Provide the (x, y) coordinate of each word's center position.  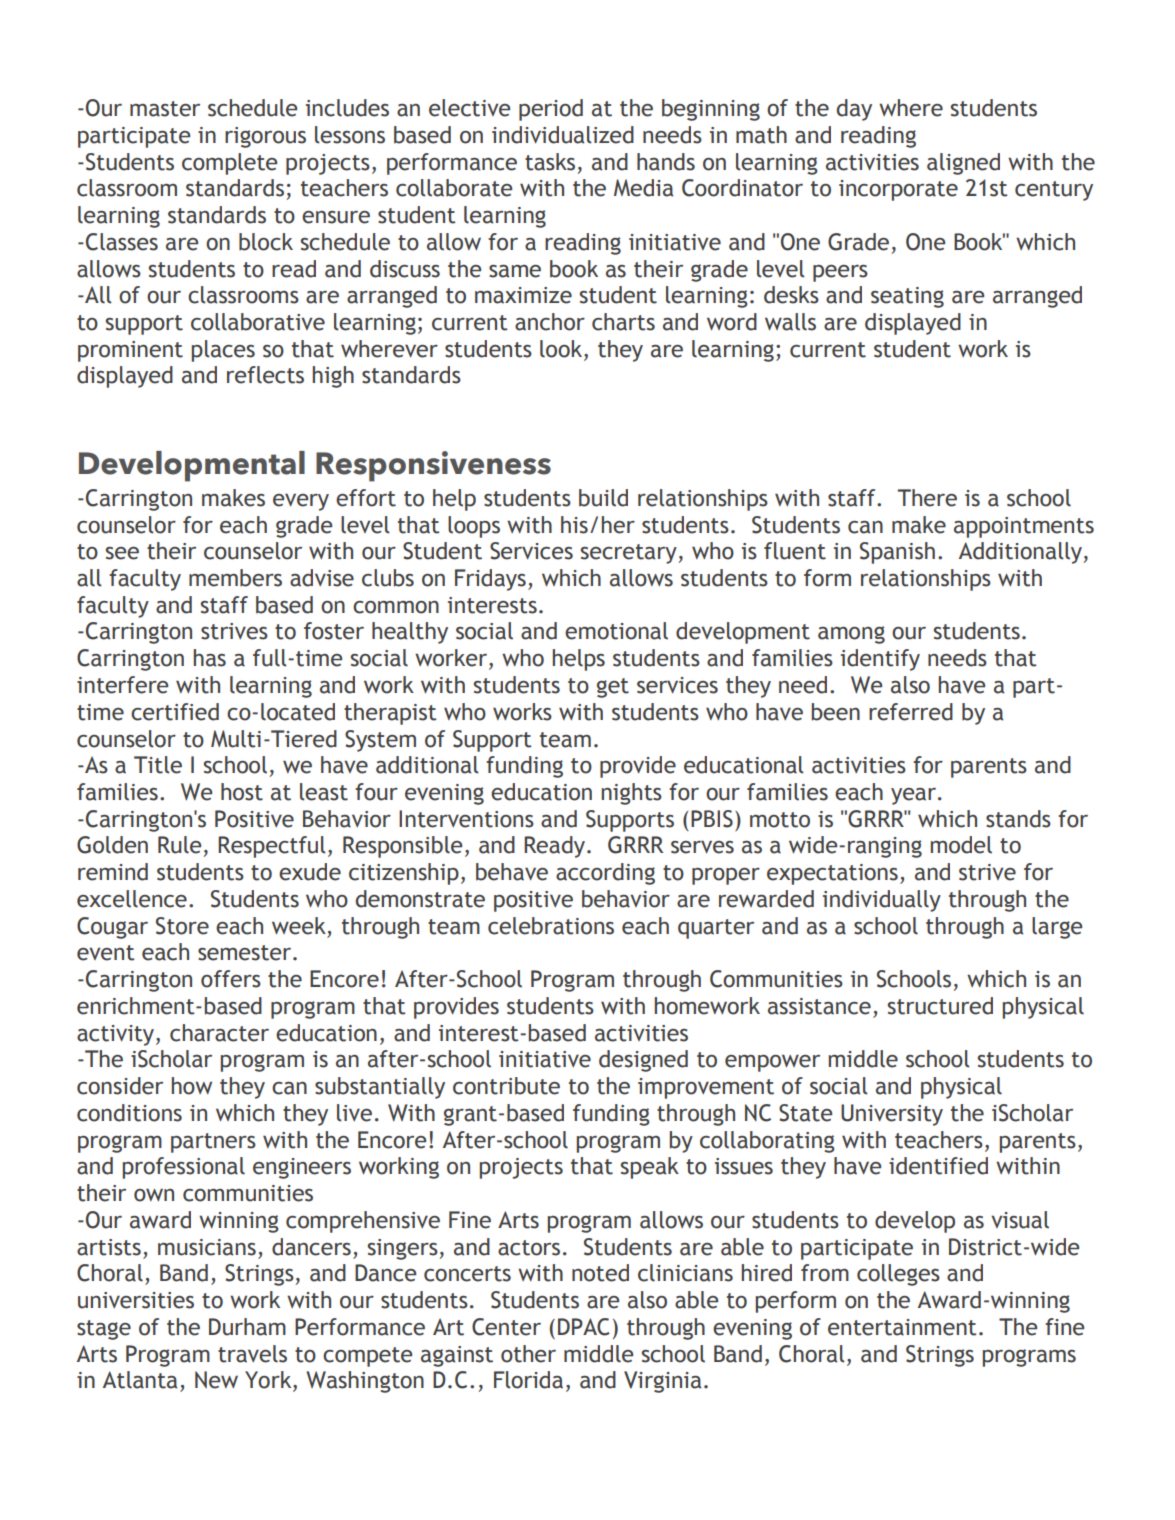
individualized (563, 135)
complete (229, 164)
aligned (963, 164)
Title (158, 765)
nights (632, 794)
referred (911, 712)
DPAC (584, 1327)
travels (252, 1354)
